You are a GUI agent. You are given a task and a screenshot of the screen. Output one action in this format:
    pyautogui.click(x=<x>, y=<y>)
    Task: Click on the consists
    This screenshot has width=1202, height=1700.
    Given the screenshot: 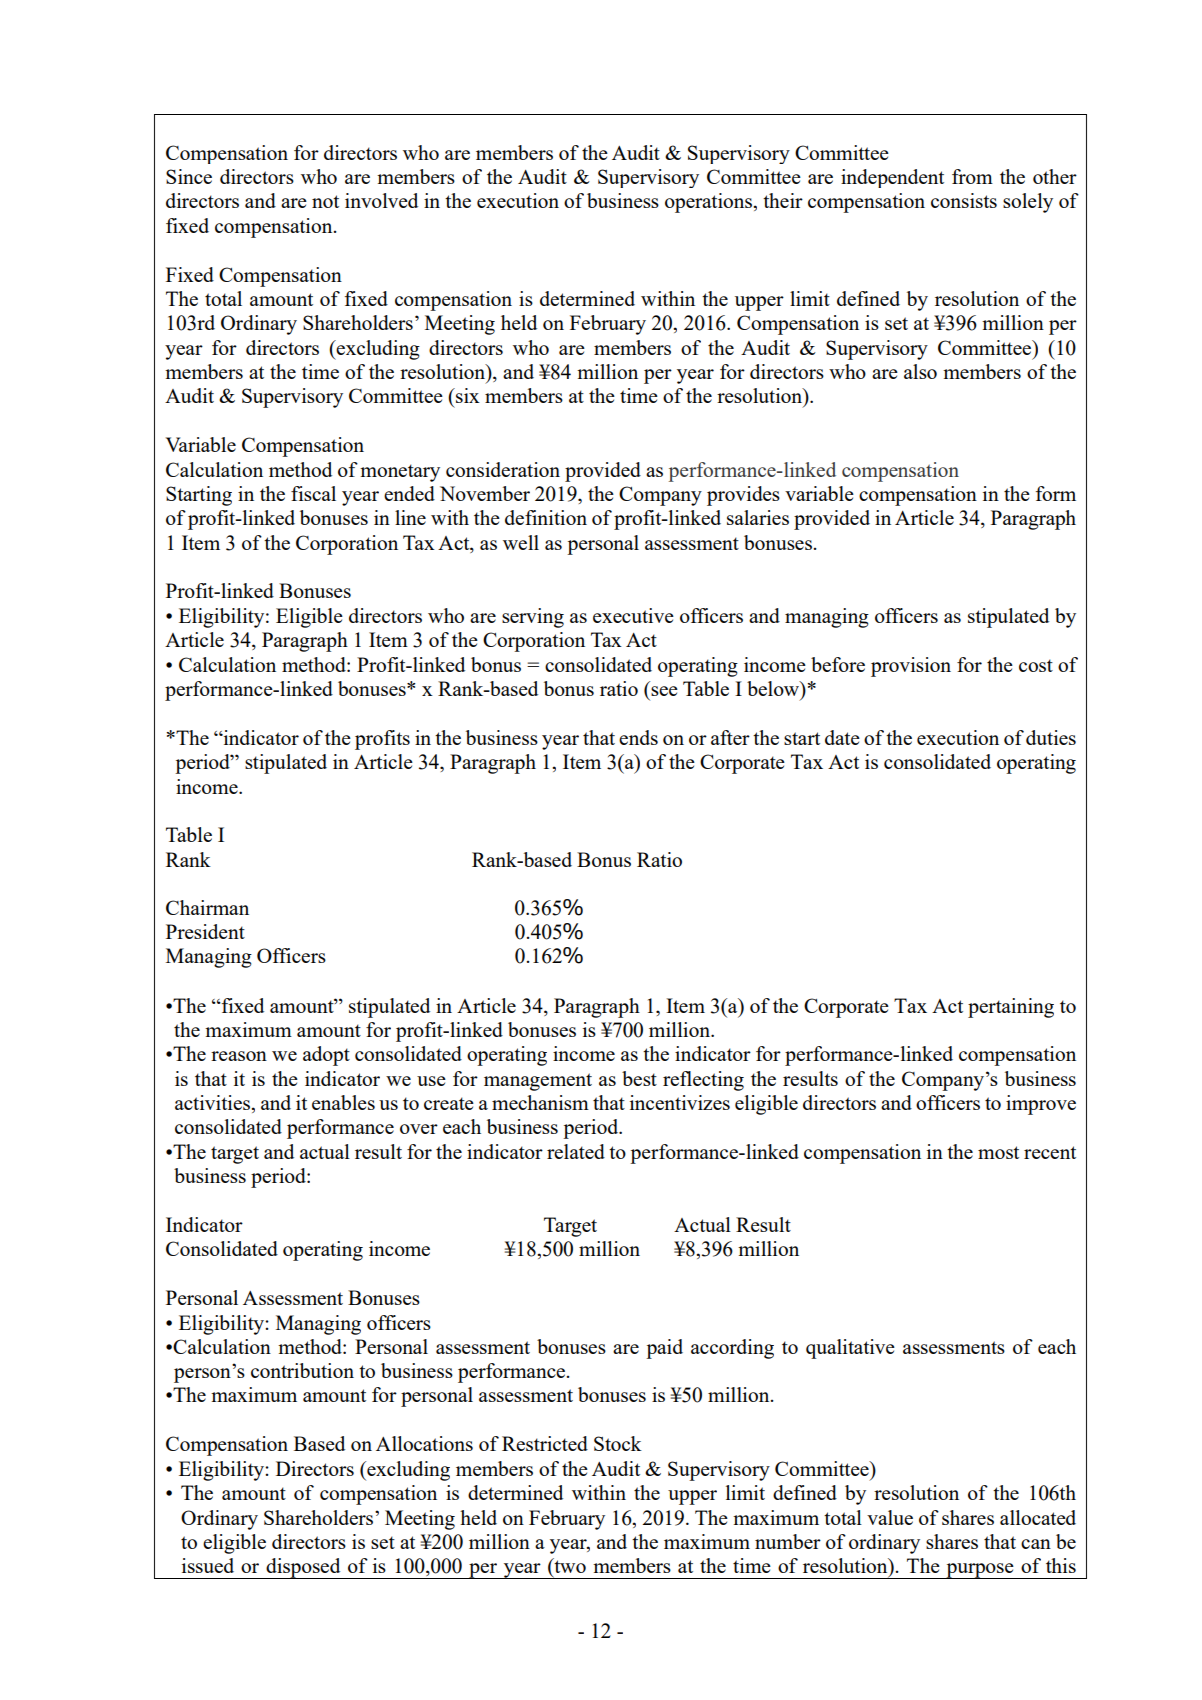 What is the action you would take?
    pyautogui.click(x=964, y=200)
